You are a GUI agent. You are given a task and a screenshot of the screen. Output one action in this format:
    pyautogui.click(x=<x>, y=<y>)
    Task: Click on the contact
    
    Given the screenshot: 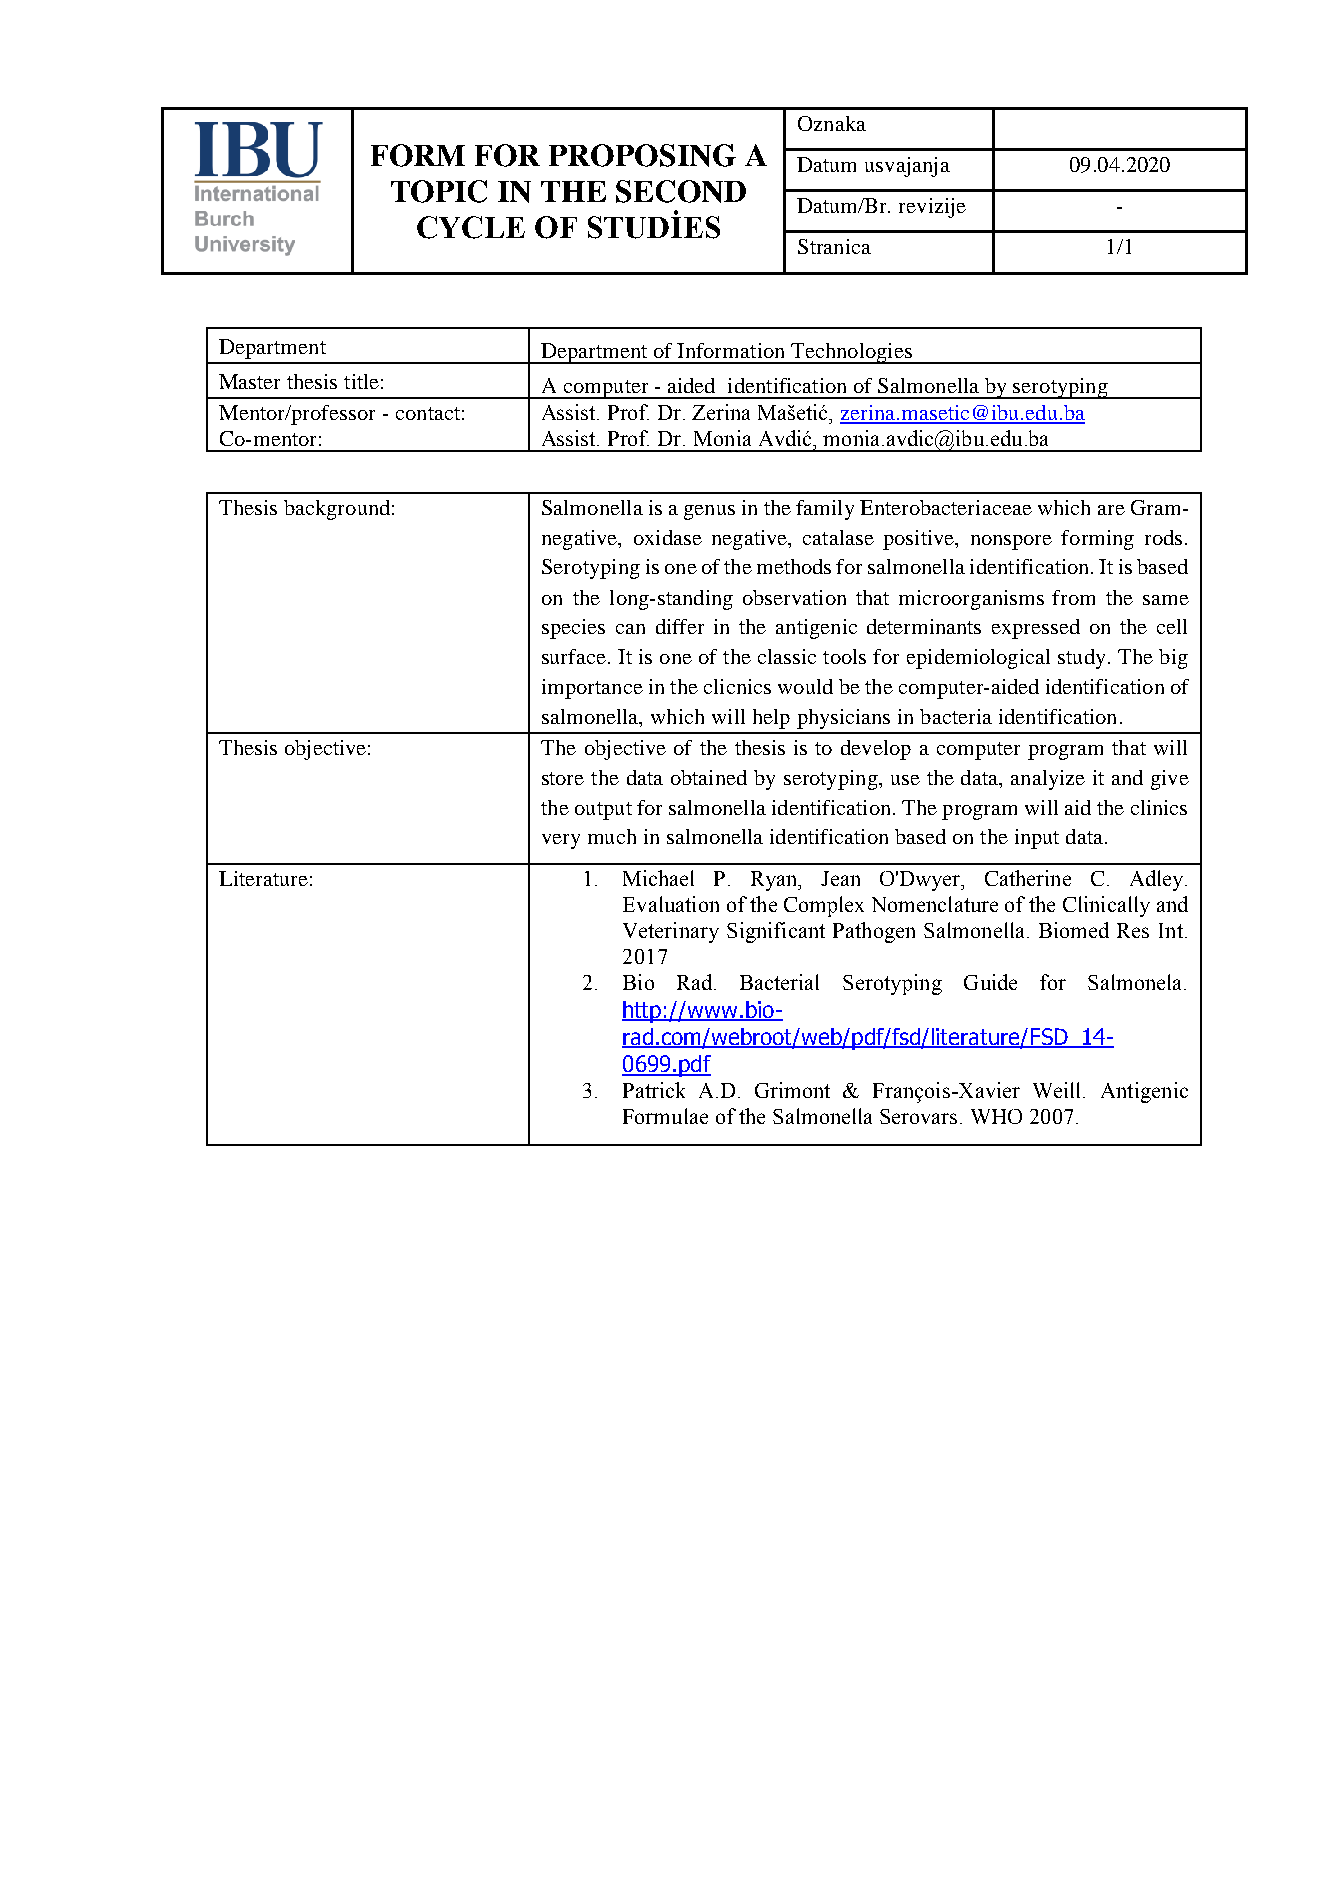 What is the action you would take?
    pyautogui.click(x=428, y=413)
